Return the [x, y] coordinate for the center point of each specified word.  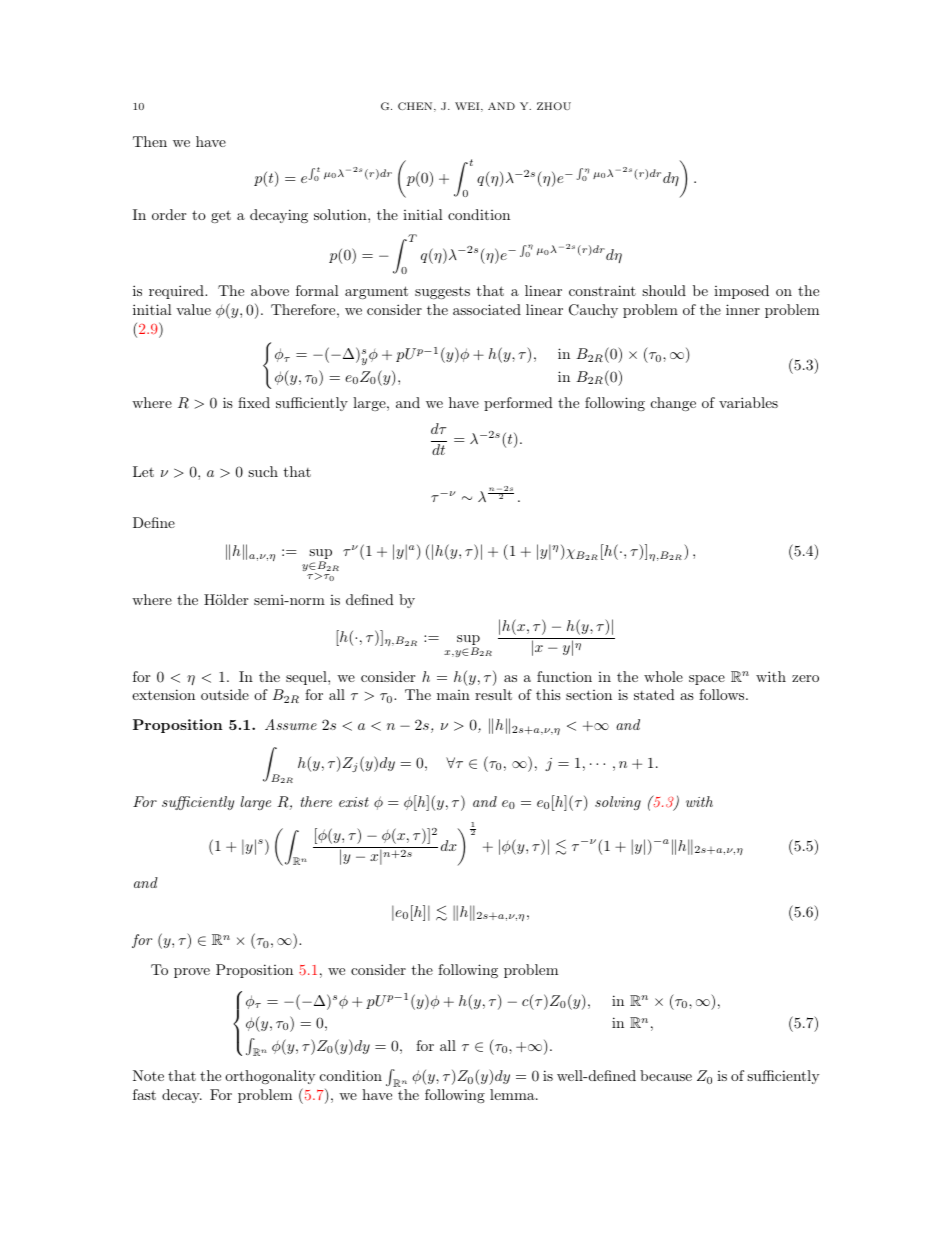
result [493, 694]
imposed [741, 292]
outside [225, 694]
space [707, 680]
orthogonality [270, 1077]
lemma [513, 1094]
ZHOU [554, 106]
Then [150, 141]
